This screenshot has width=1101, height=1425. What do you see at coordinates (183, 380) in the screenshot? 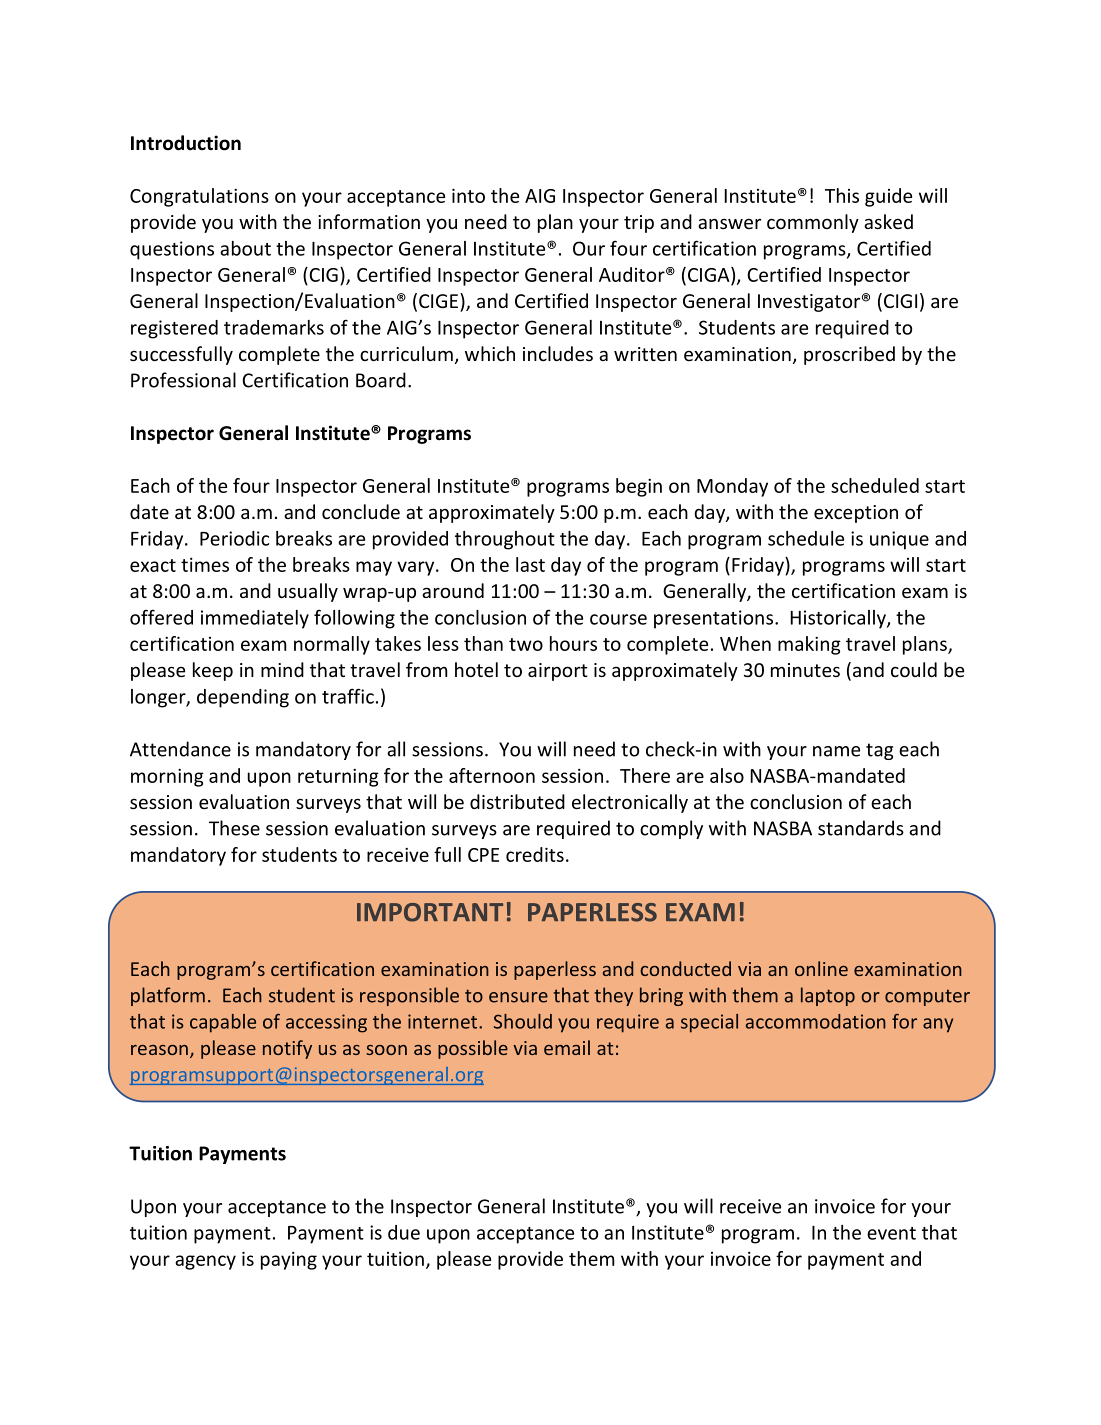
I see `Professional` at bounding box center [183, 380].
